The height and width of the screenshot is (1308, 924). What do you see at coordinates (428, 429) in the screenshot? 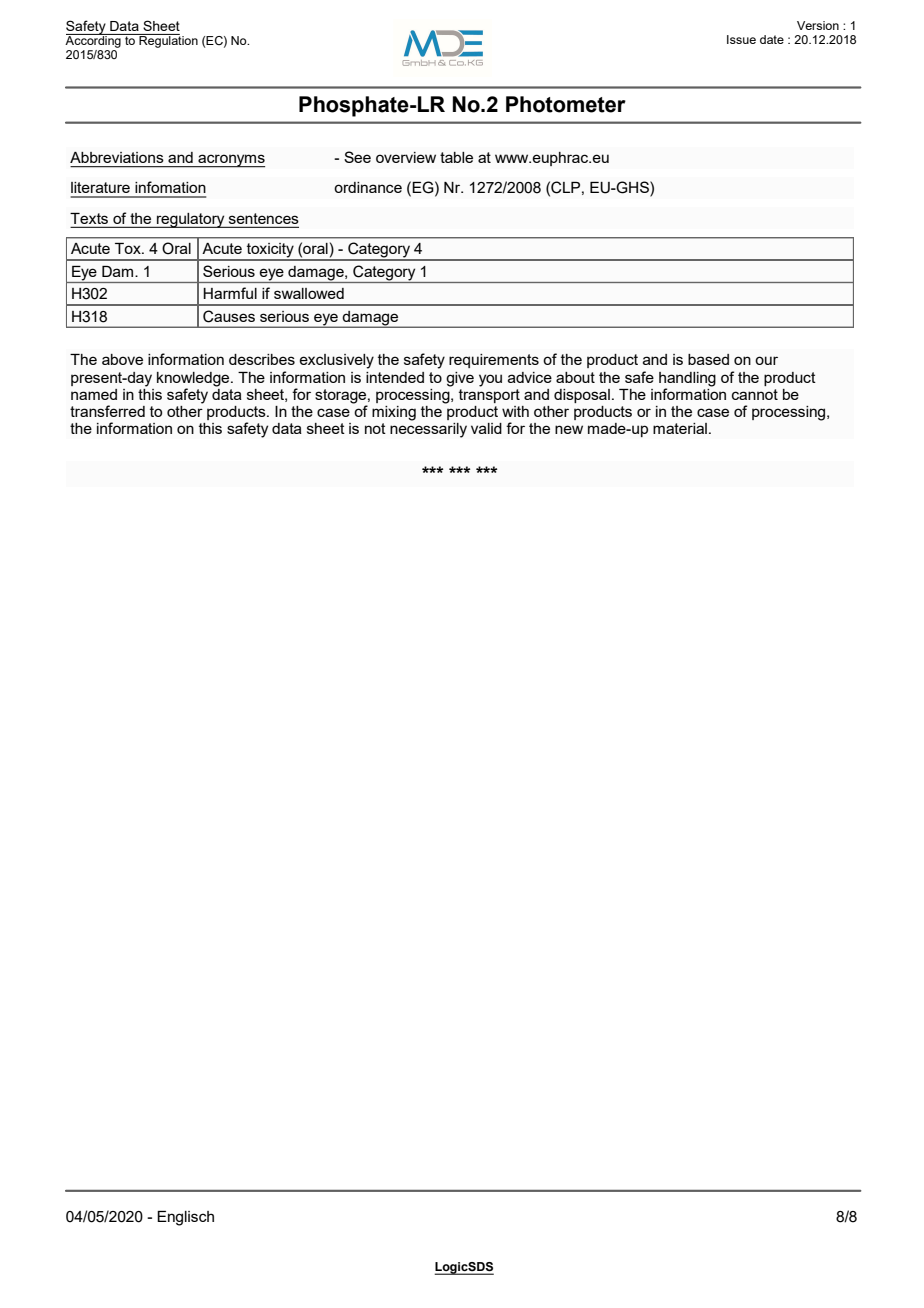
I see `necessarily` at bounding box center [428, 429].
